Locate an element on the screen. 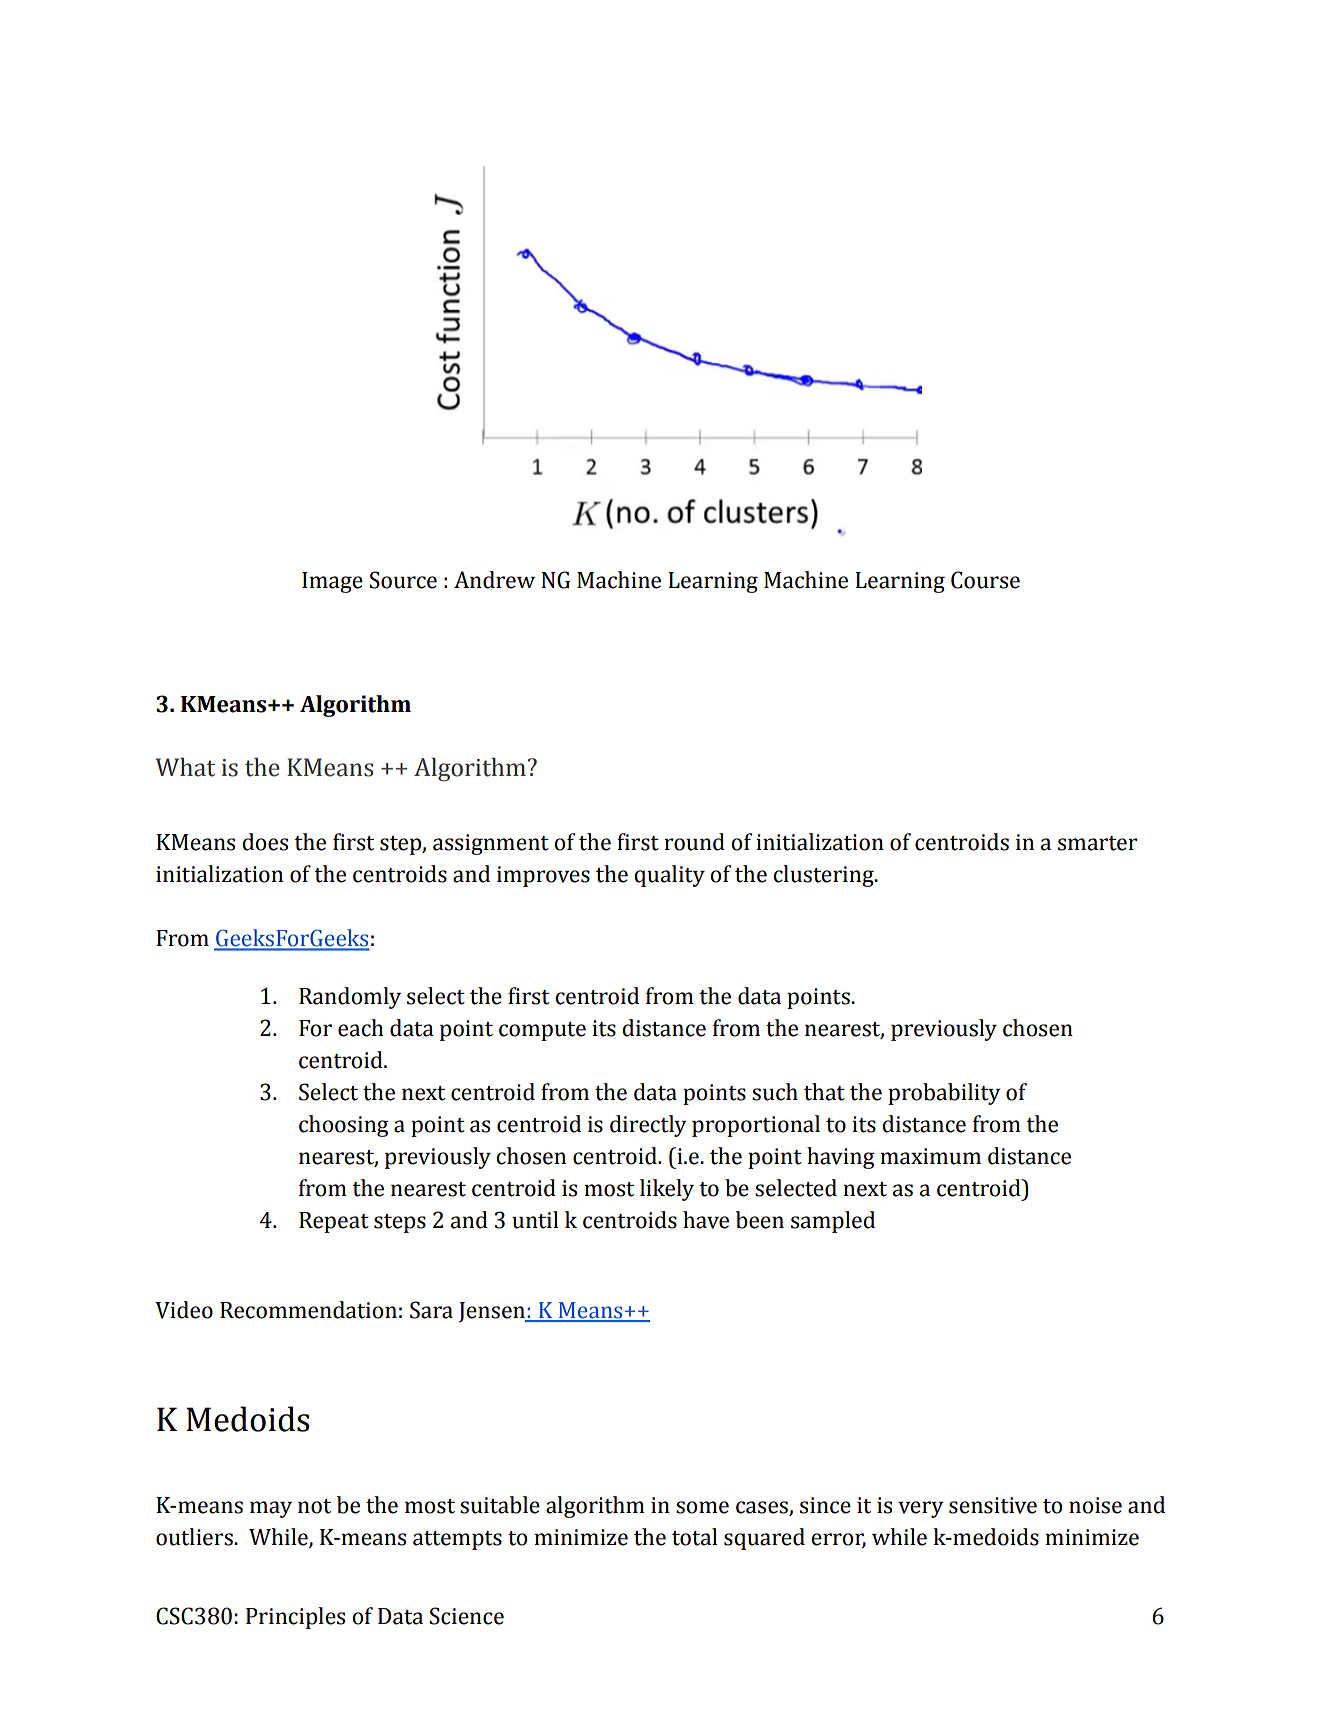 This screenshot has width=1322, height=1711. does is located at coordinates (265, 842).
